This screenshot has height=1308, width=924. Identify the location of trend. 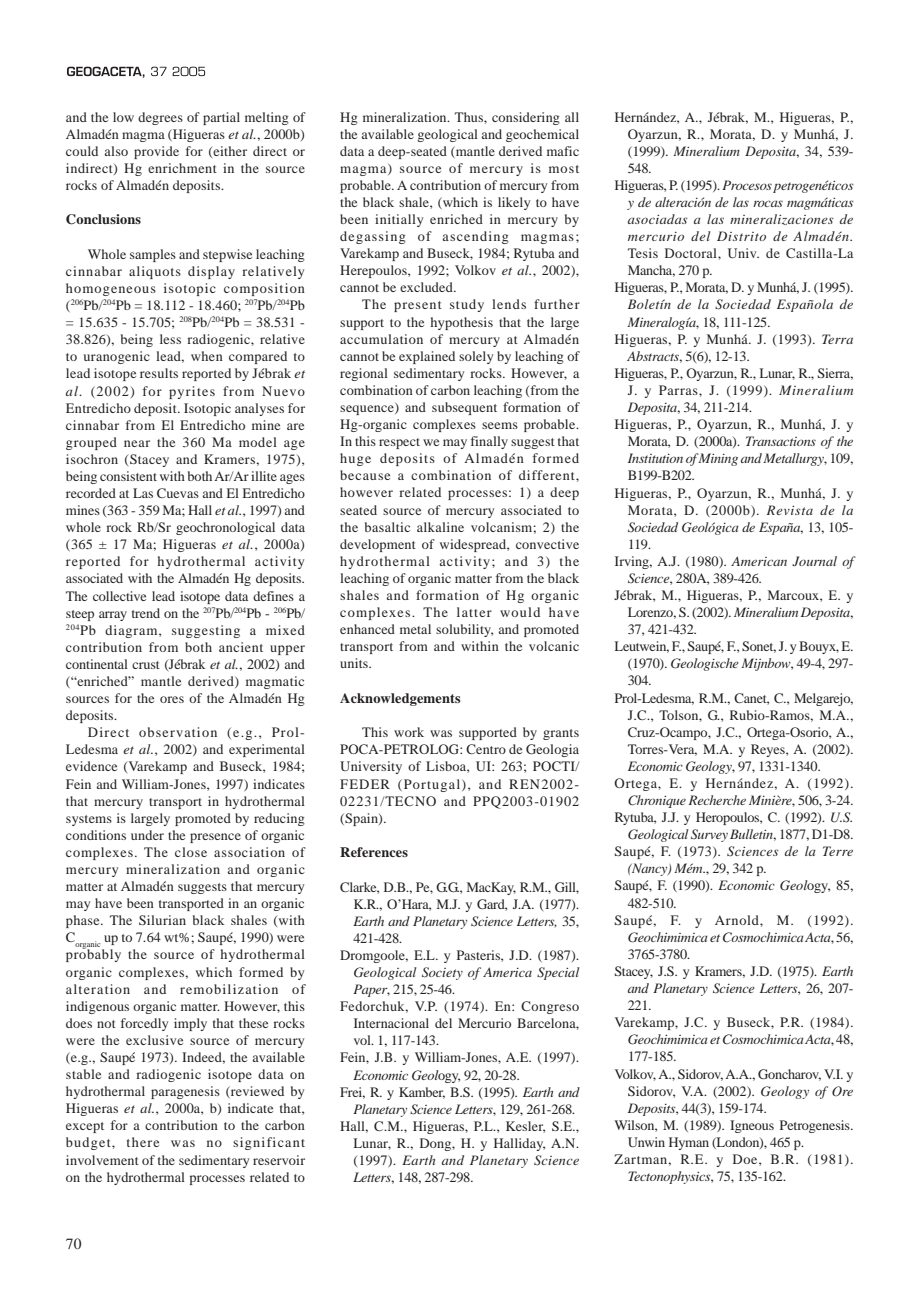
(146, 613).
